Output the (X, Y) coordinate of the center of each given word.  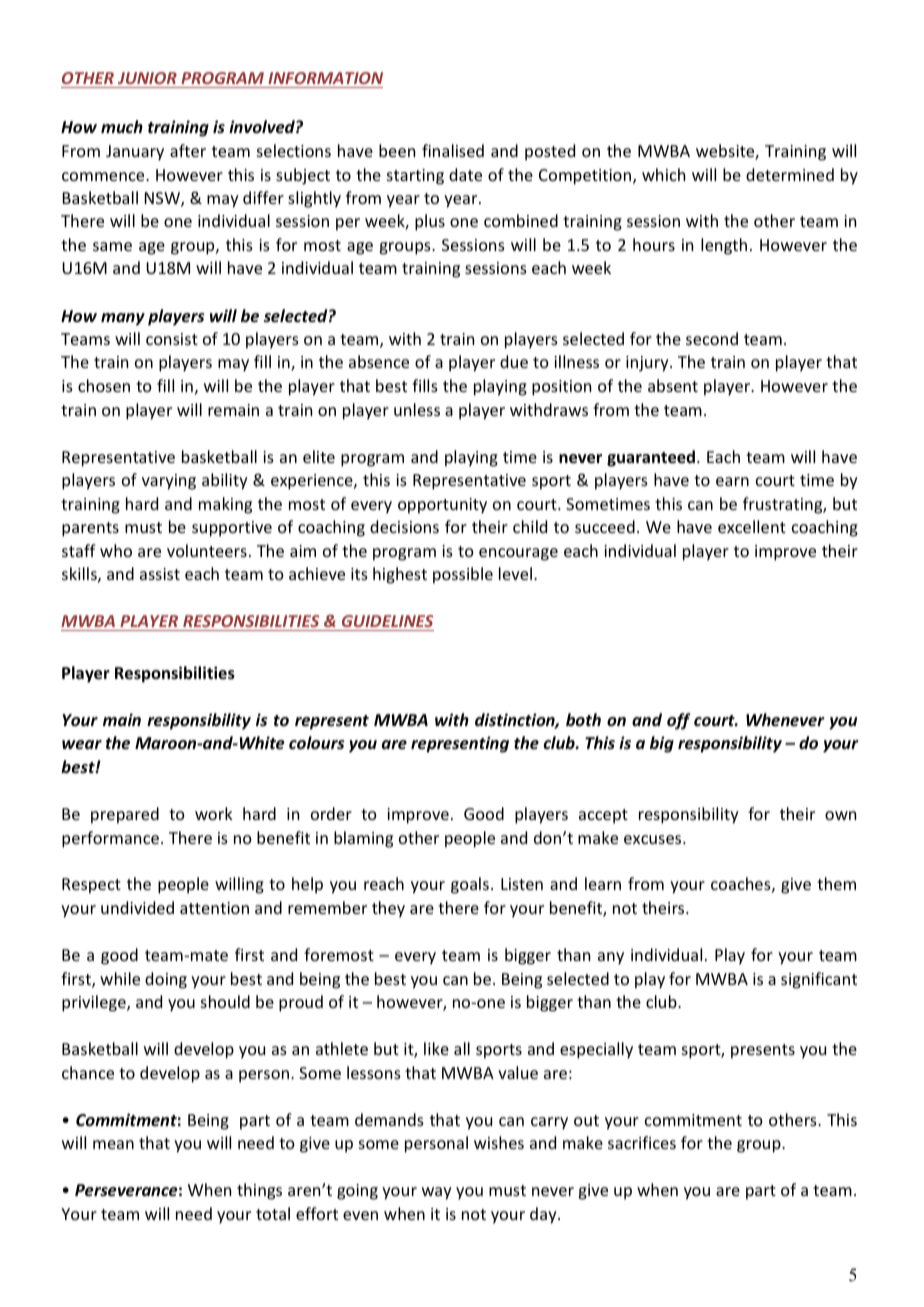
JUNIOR (147, 78)
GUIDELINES (387, 621)
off (679, 721)
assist (160, 574)
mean (113, 1144)
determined (790, 174)
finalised (453, 150)
